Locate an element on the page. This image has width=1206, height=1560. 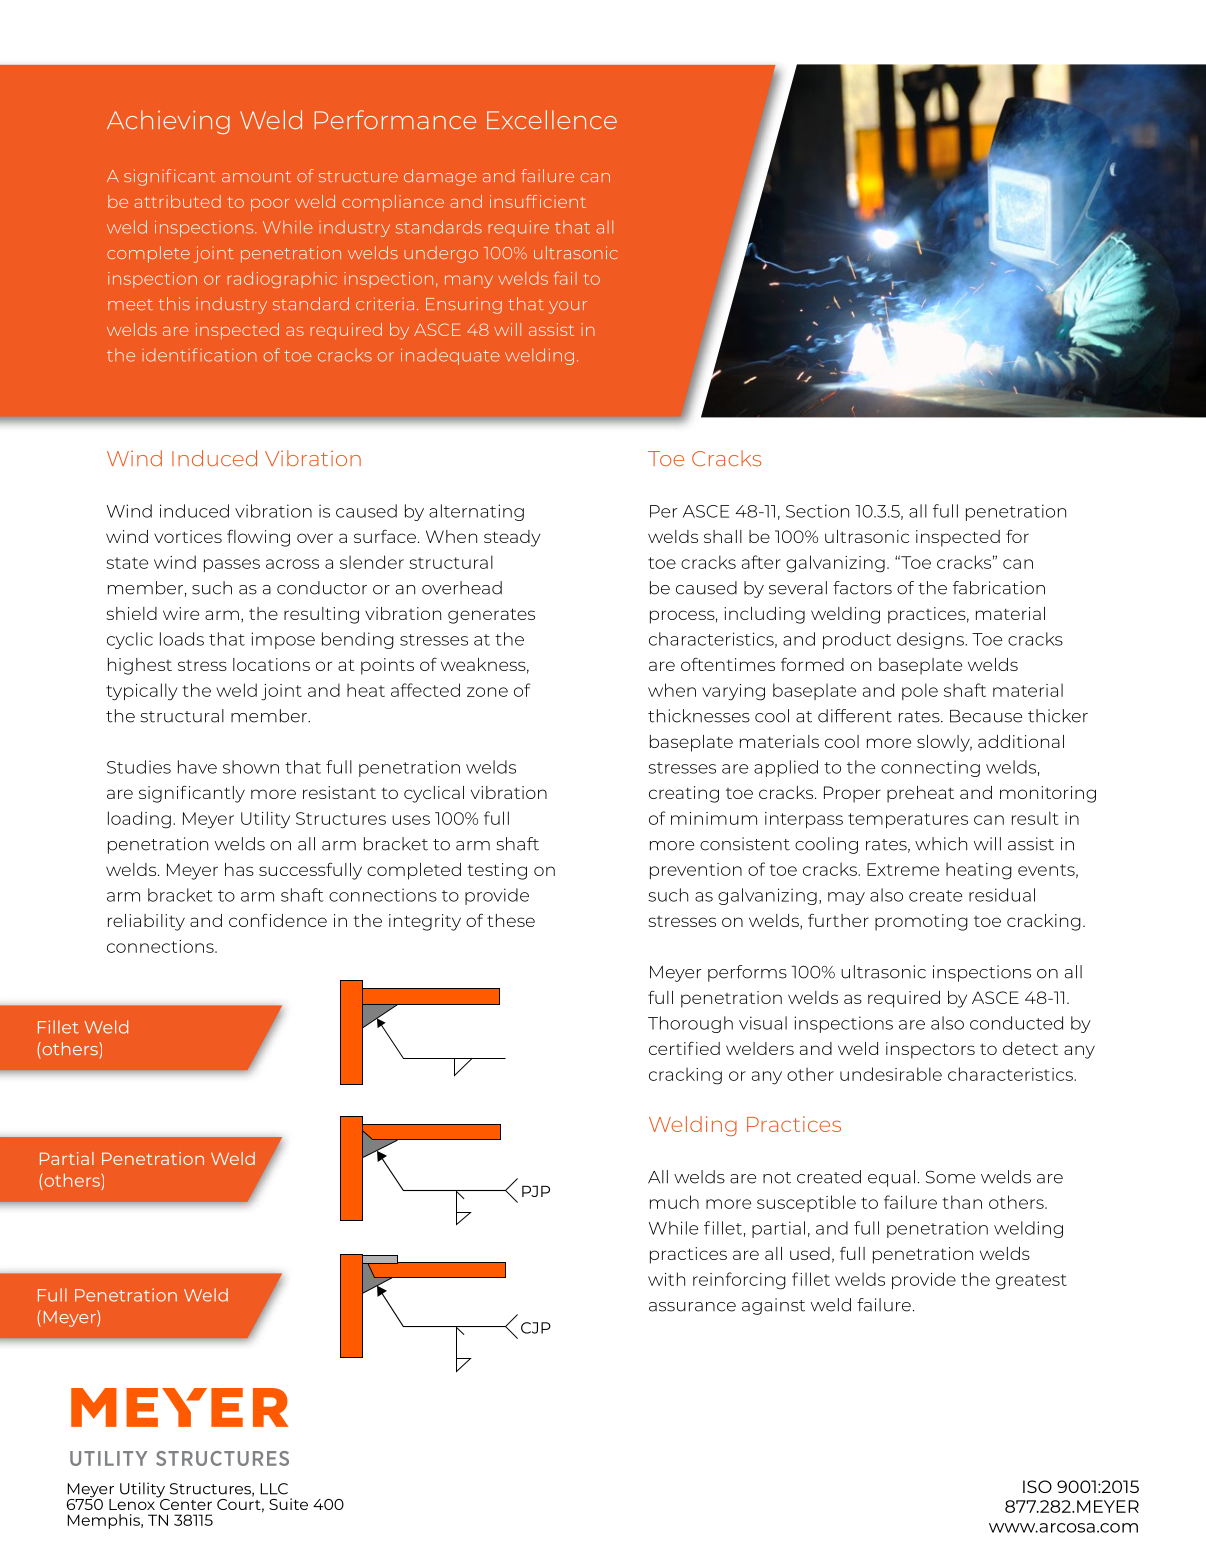
Excellence is located at coordinates (552, 119).
